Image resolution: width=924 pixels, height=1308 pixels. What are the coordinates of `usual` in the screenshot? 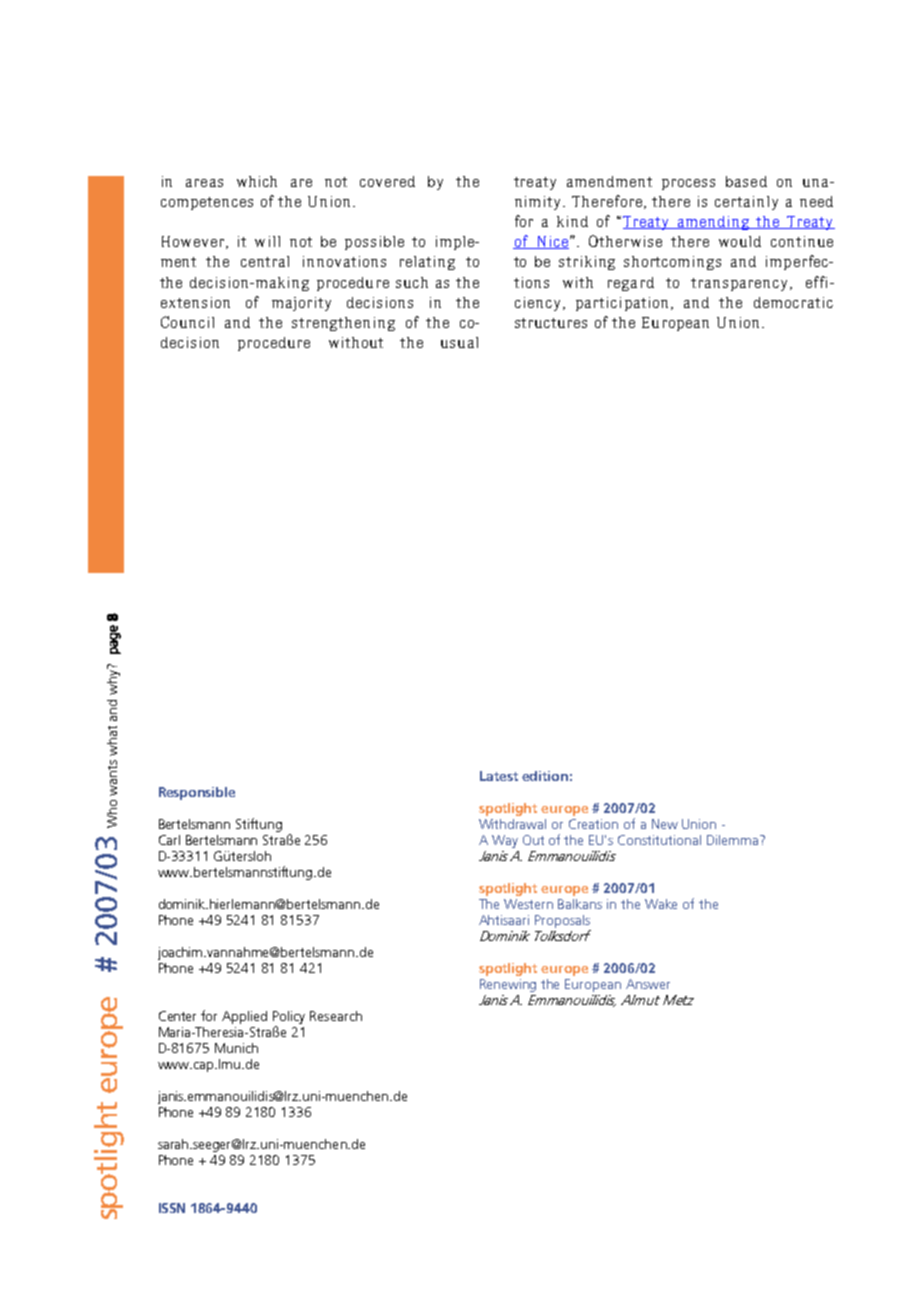 It's located at (459, 342).
